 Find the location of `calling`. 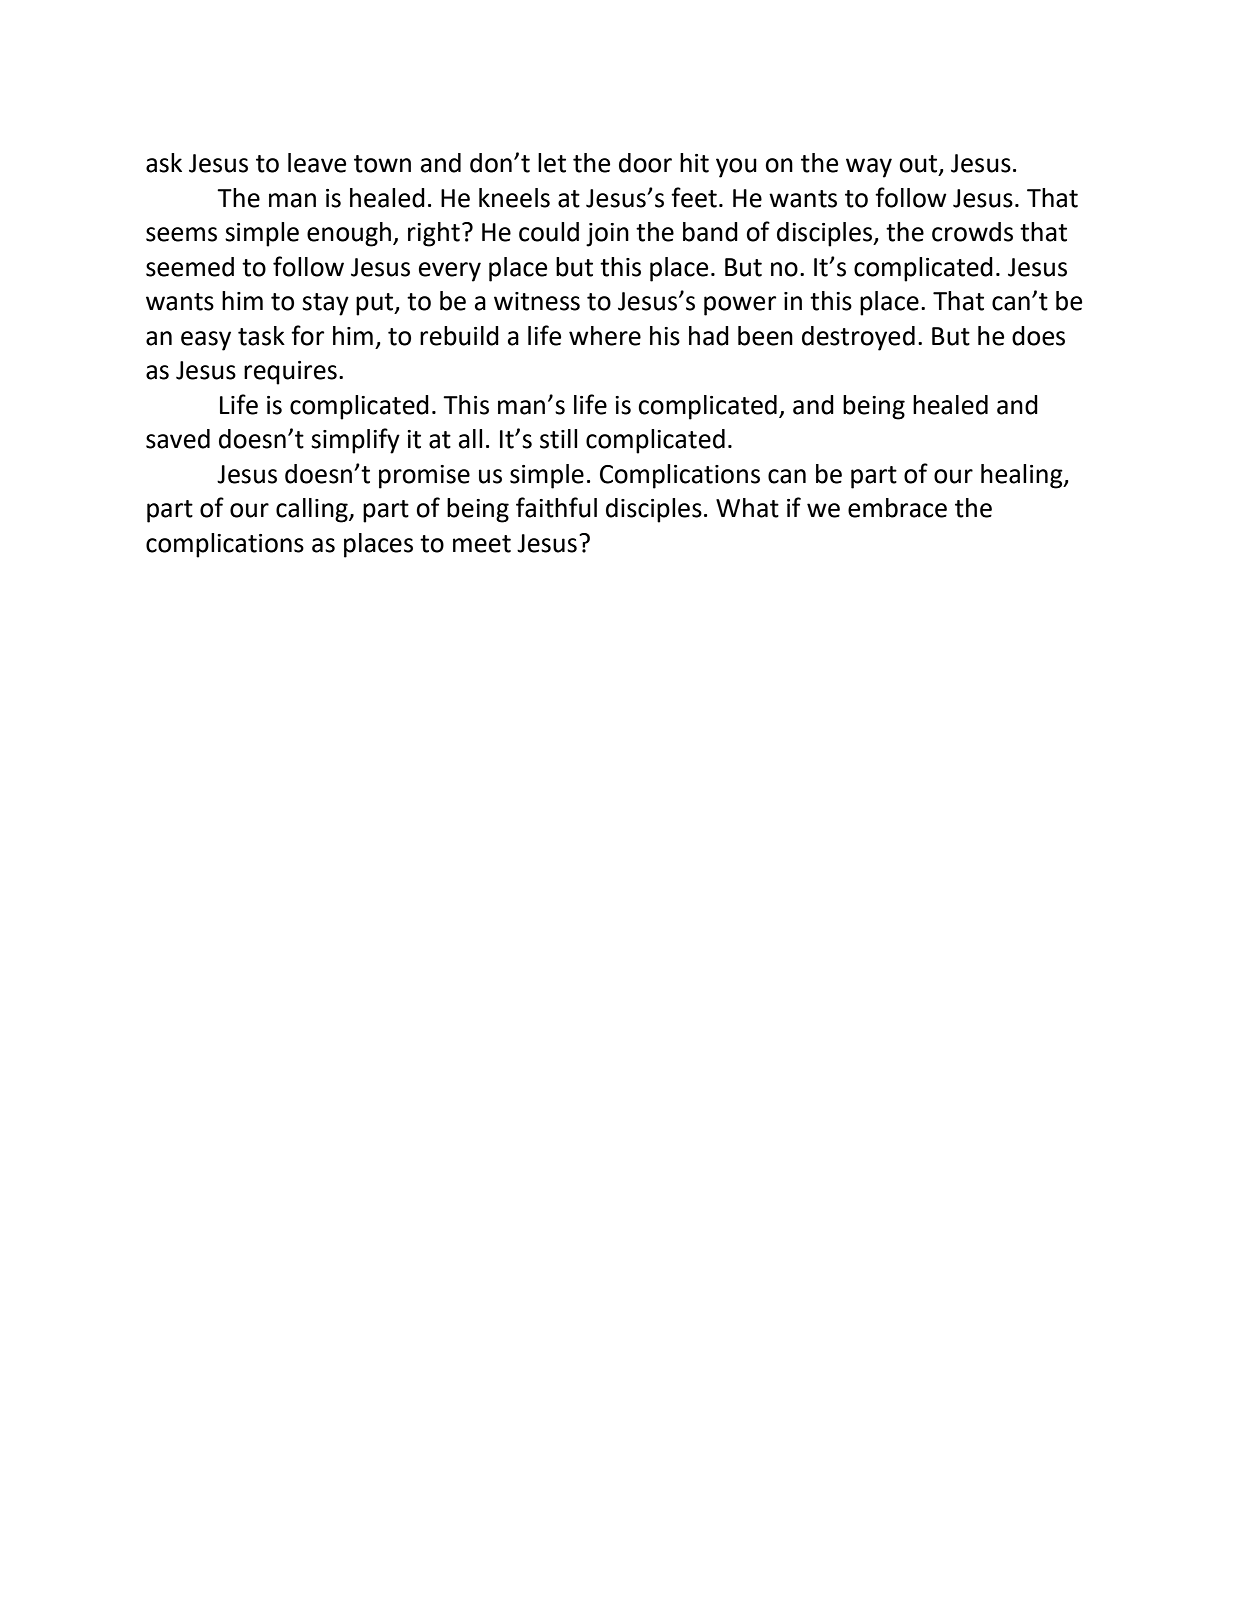

calling is located at coordinates (313, 510).
